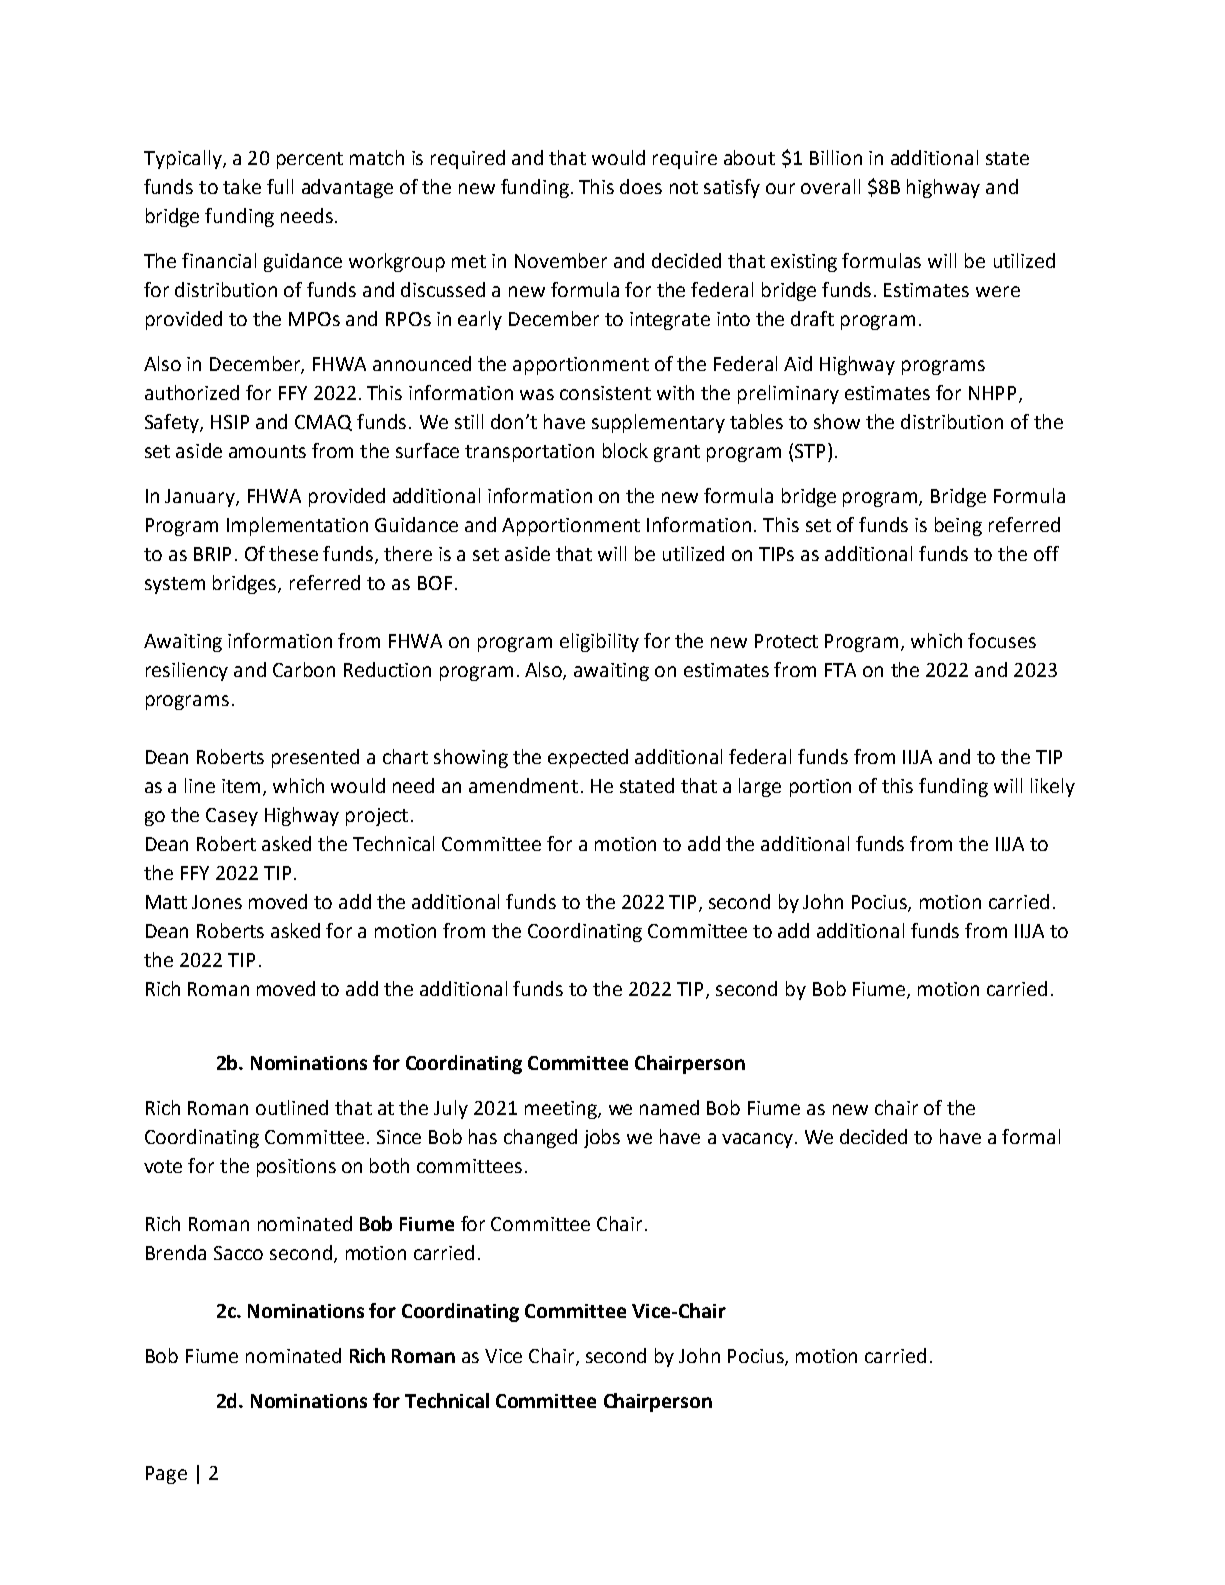  What do you see at coordinates (562, 1110) in the screenshot?
I see `meeting` at bounding box center [562, 1110].
